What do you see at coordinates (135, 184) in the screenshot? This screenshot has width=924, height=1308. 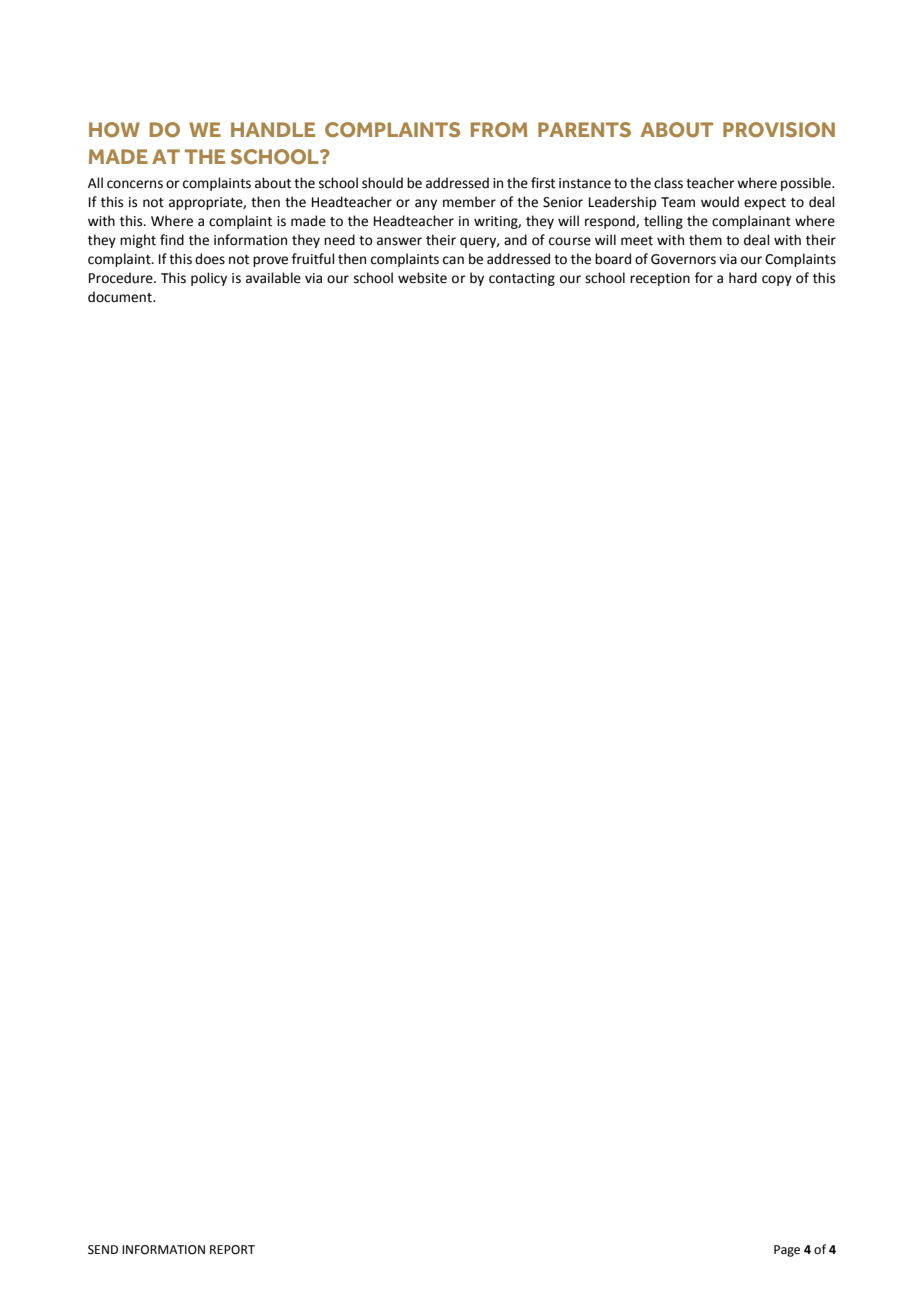 I see `concerns` at bounding box center [135, 184].
